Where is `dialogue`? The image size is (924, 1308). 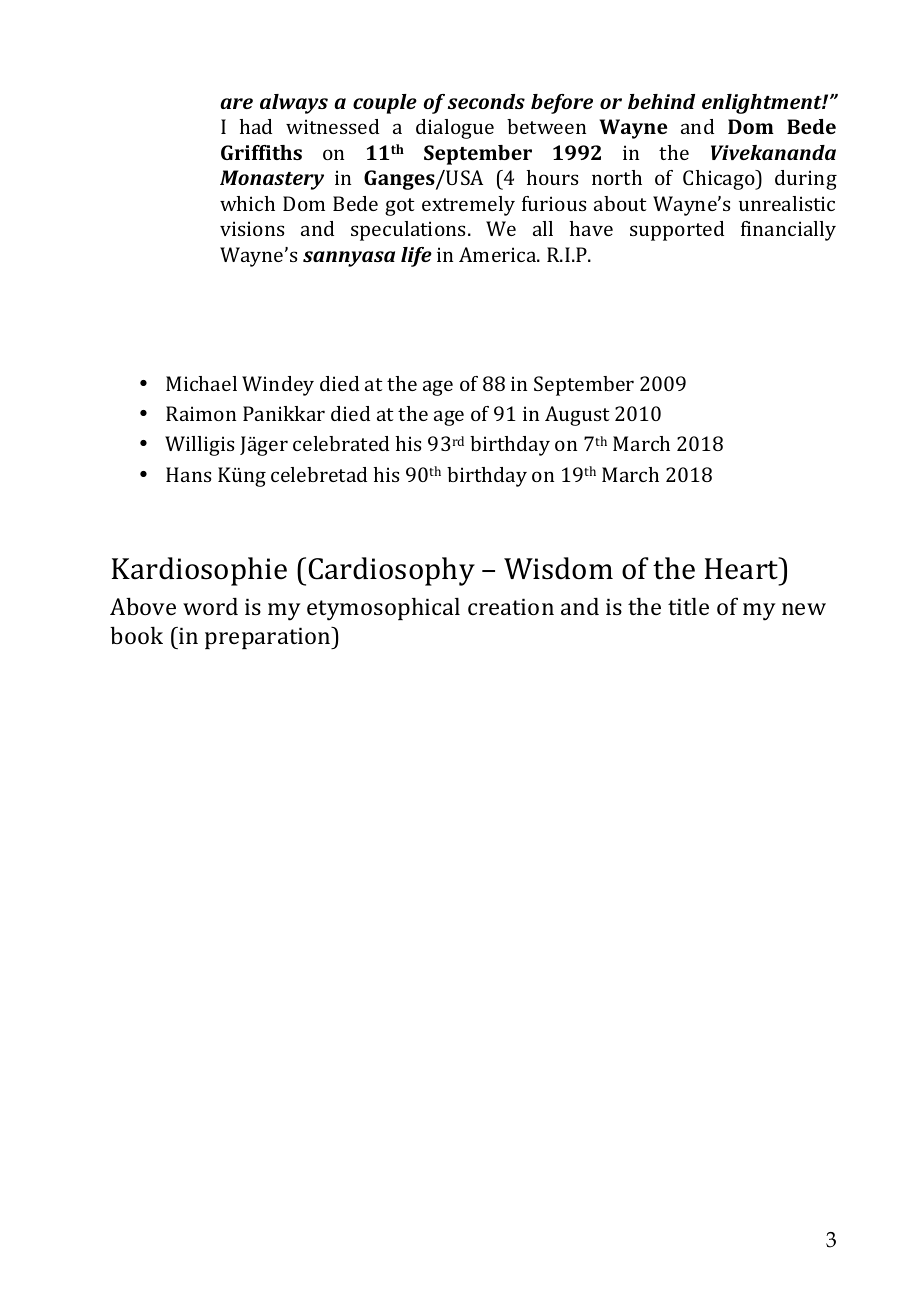 dialogue is located at coordinates (455, 129).
